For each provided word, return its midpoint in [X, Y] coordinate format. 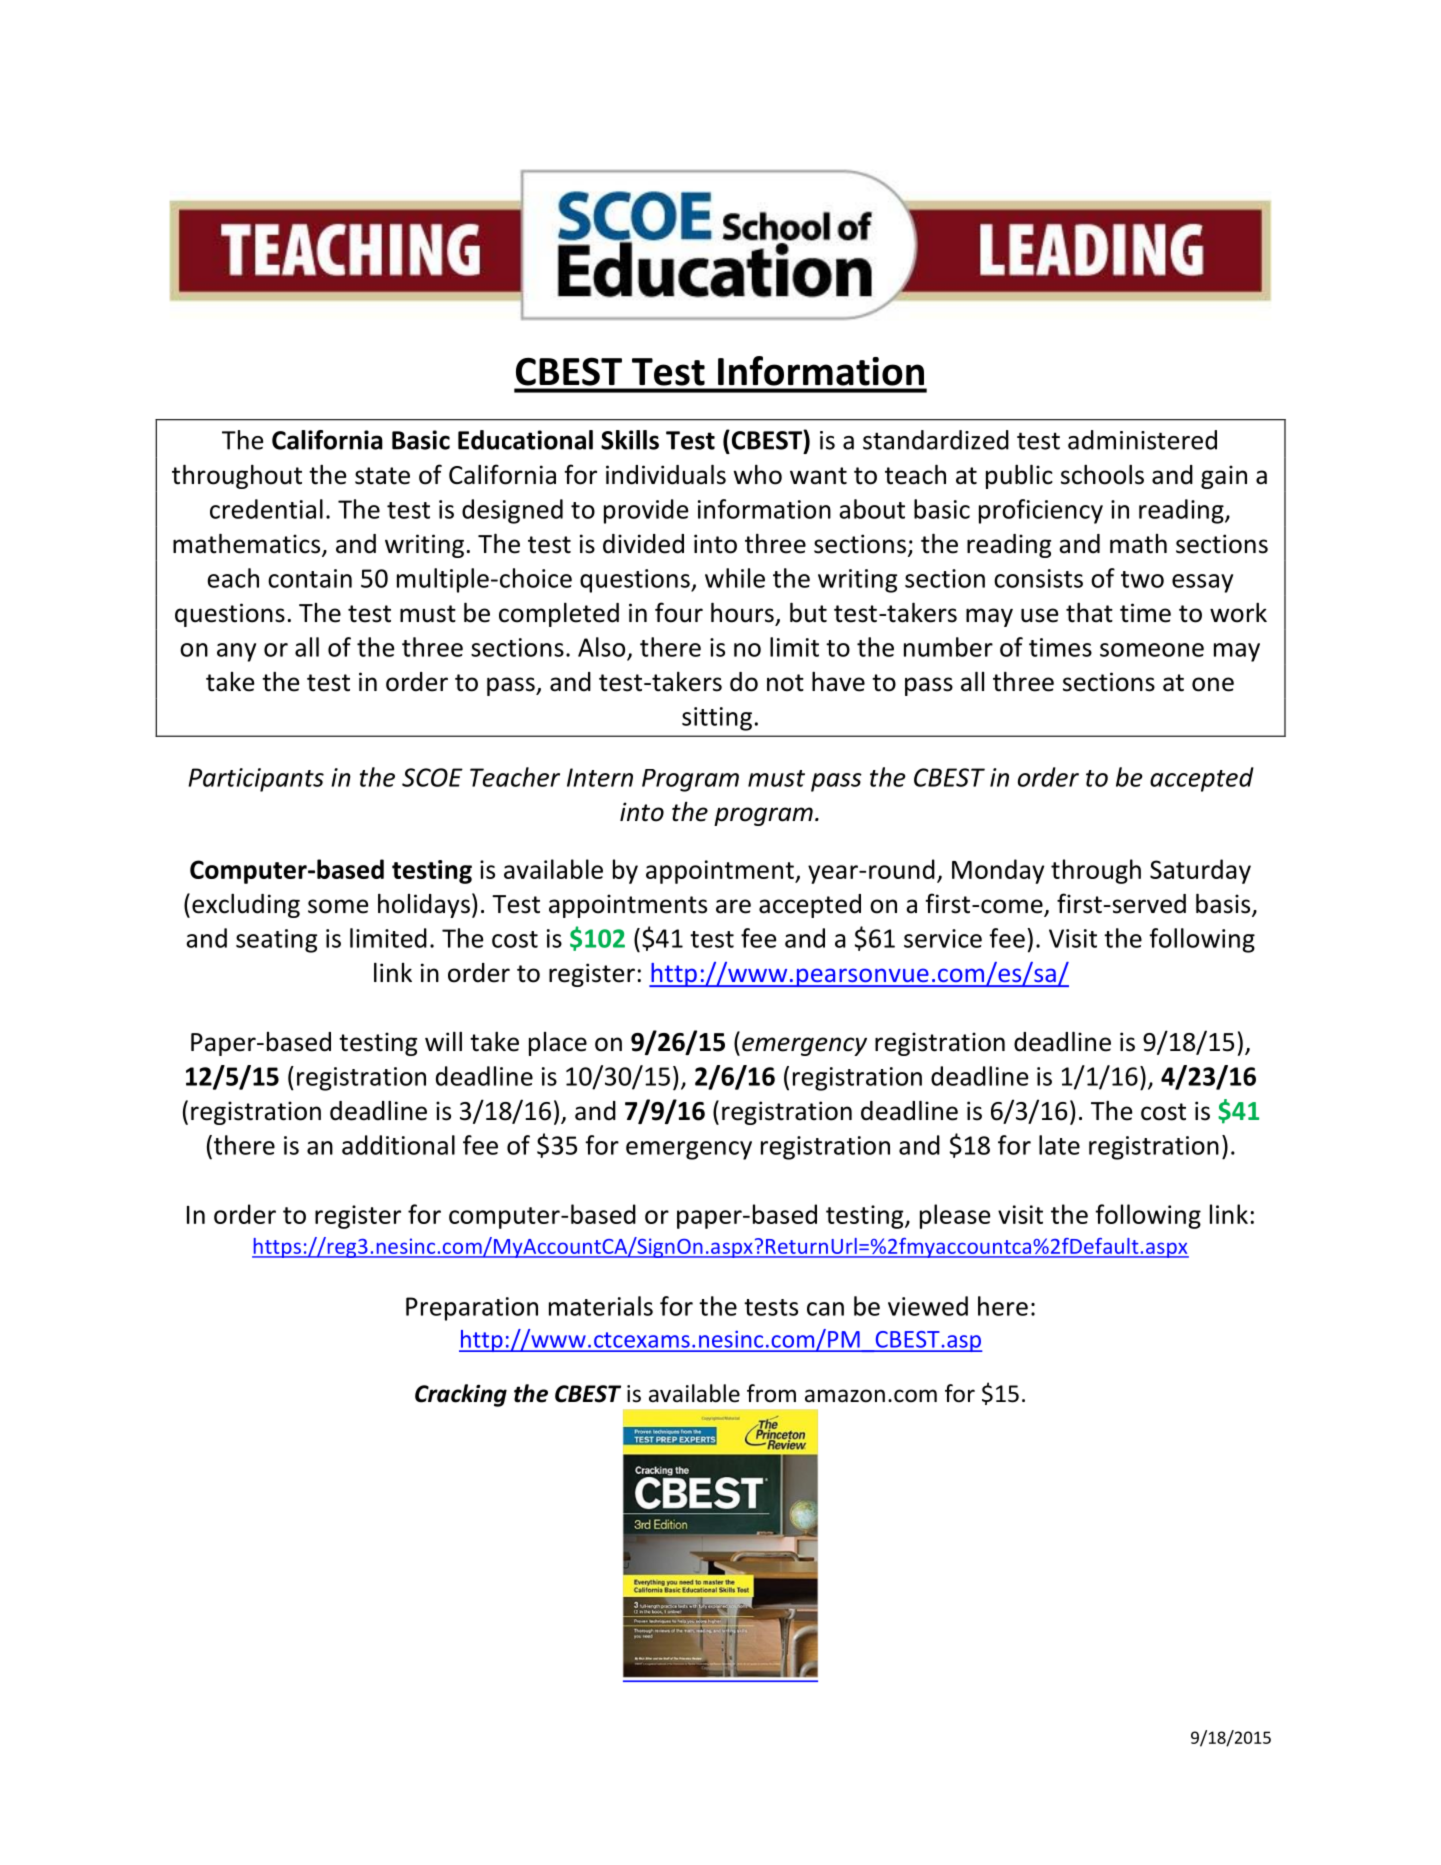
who [757, 474]
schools [1102, 474]
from [771, 1393]
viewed [928, 1306]
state [382, 476]
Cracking [461, 1395]
